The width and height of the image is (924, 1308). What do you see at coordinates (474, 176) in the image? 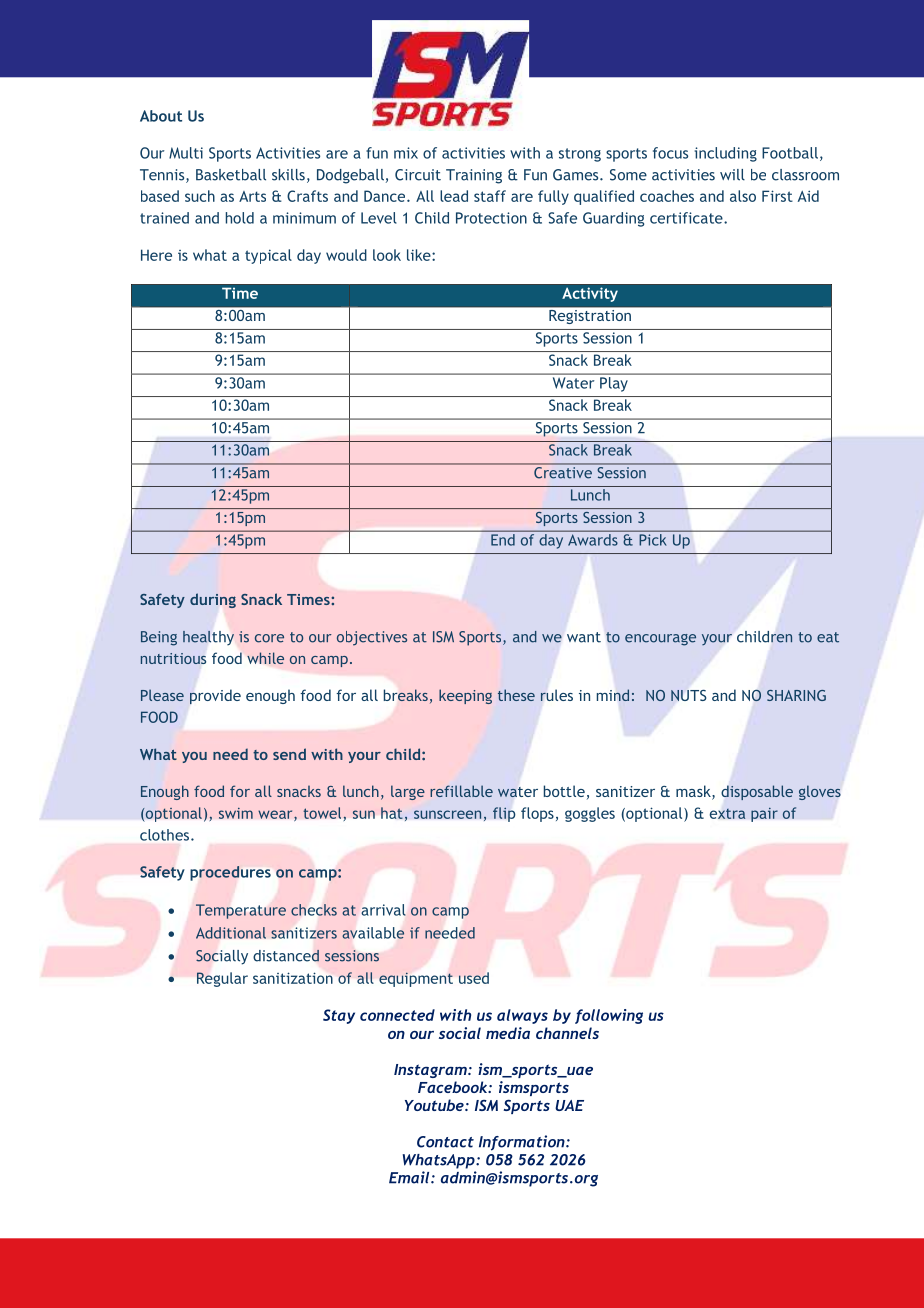
I see `Training` at bounding box center [474, 176].
